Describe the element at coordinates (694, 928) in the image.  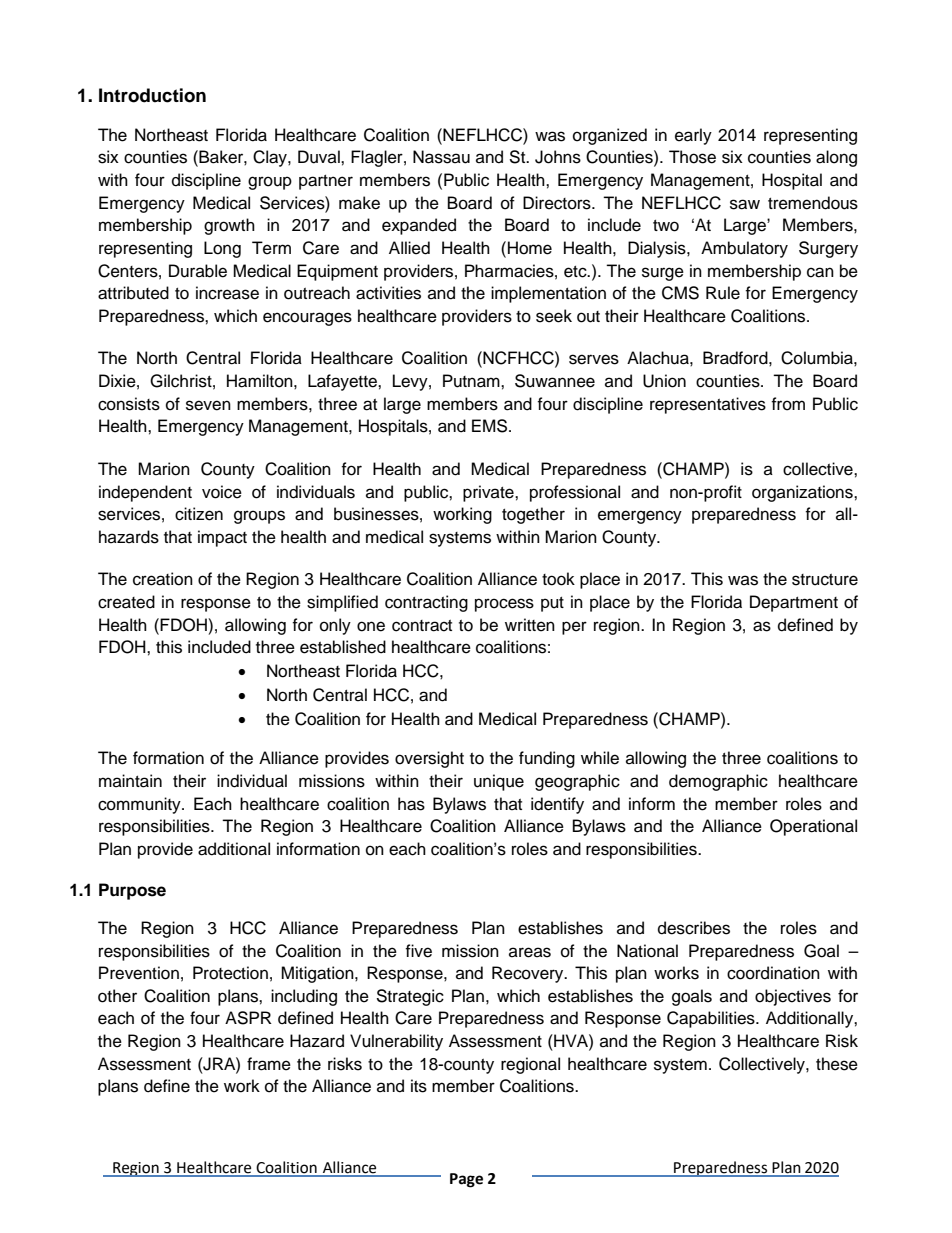
I see `describes` at that location.
